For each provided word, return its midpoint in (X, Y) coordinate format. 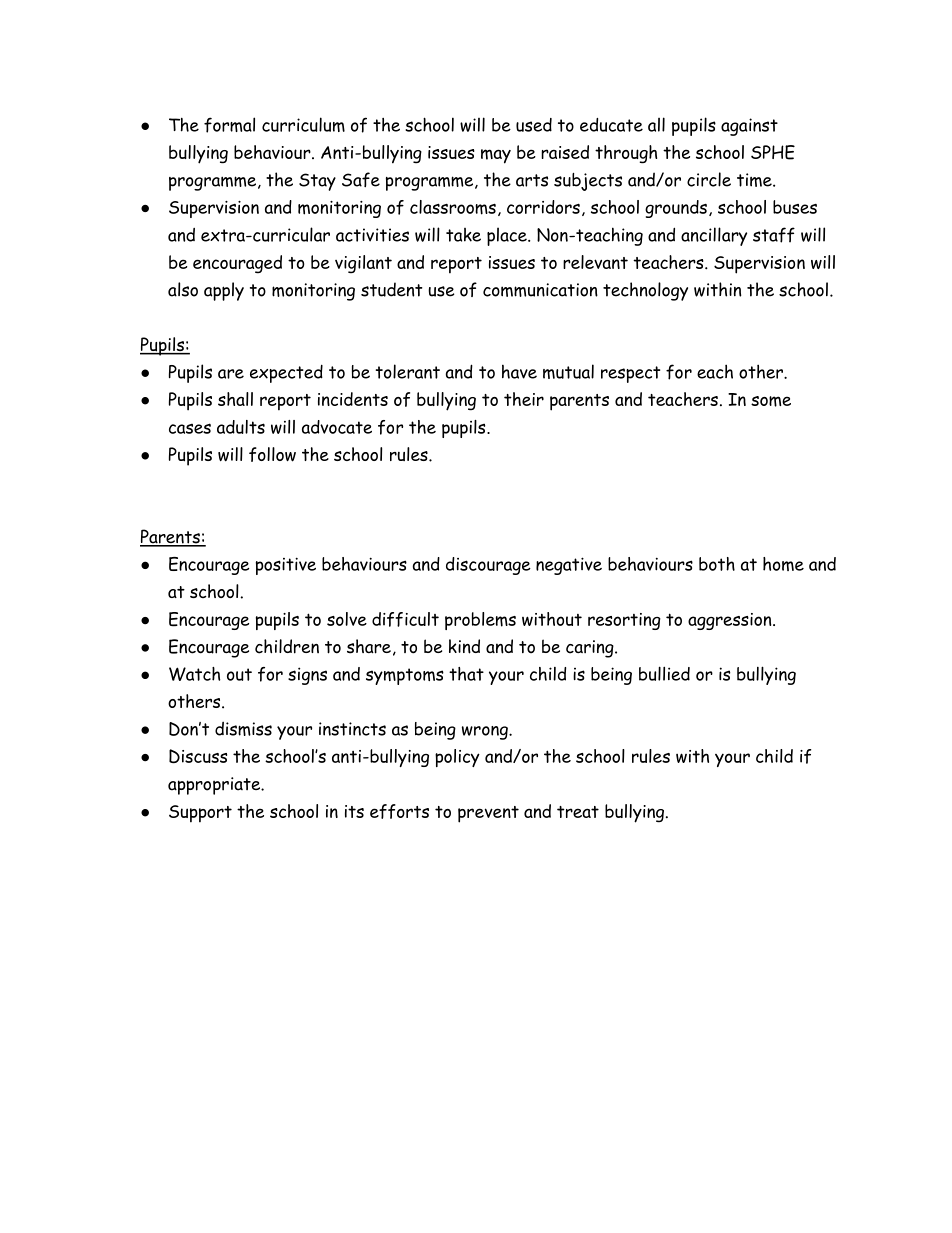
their (524, 399)
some (771, 401)
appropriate (215, 786)
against (749, 127)
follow (272, 454)
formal (229, 125)
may (496, 156)
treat (578, 812)
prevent (488, 814)
